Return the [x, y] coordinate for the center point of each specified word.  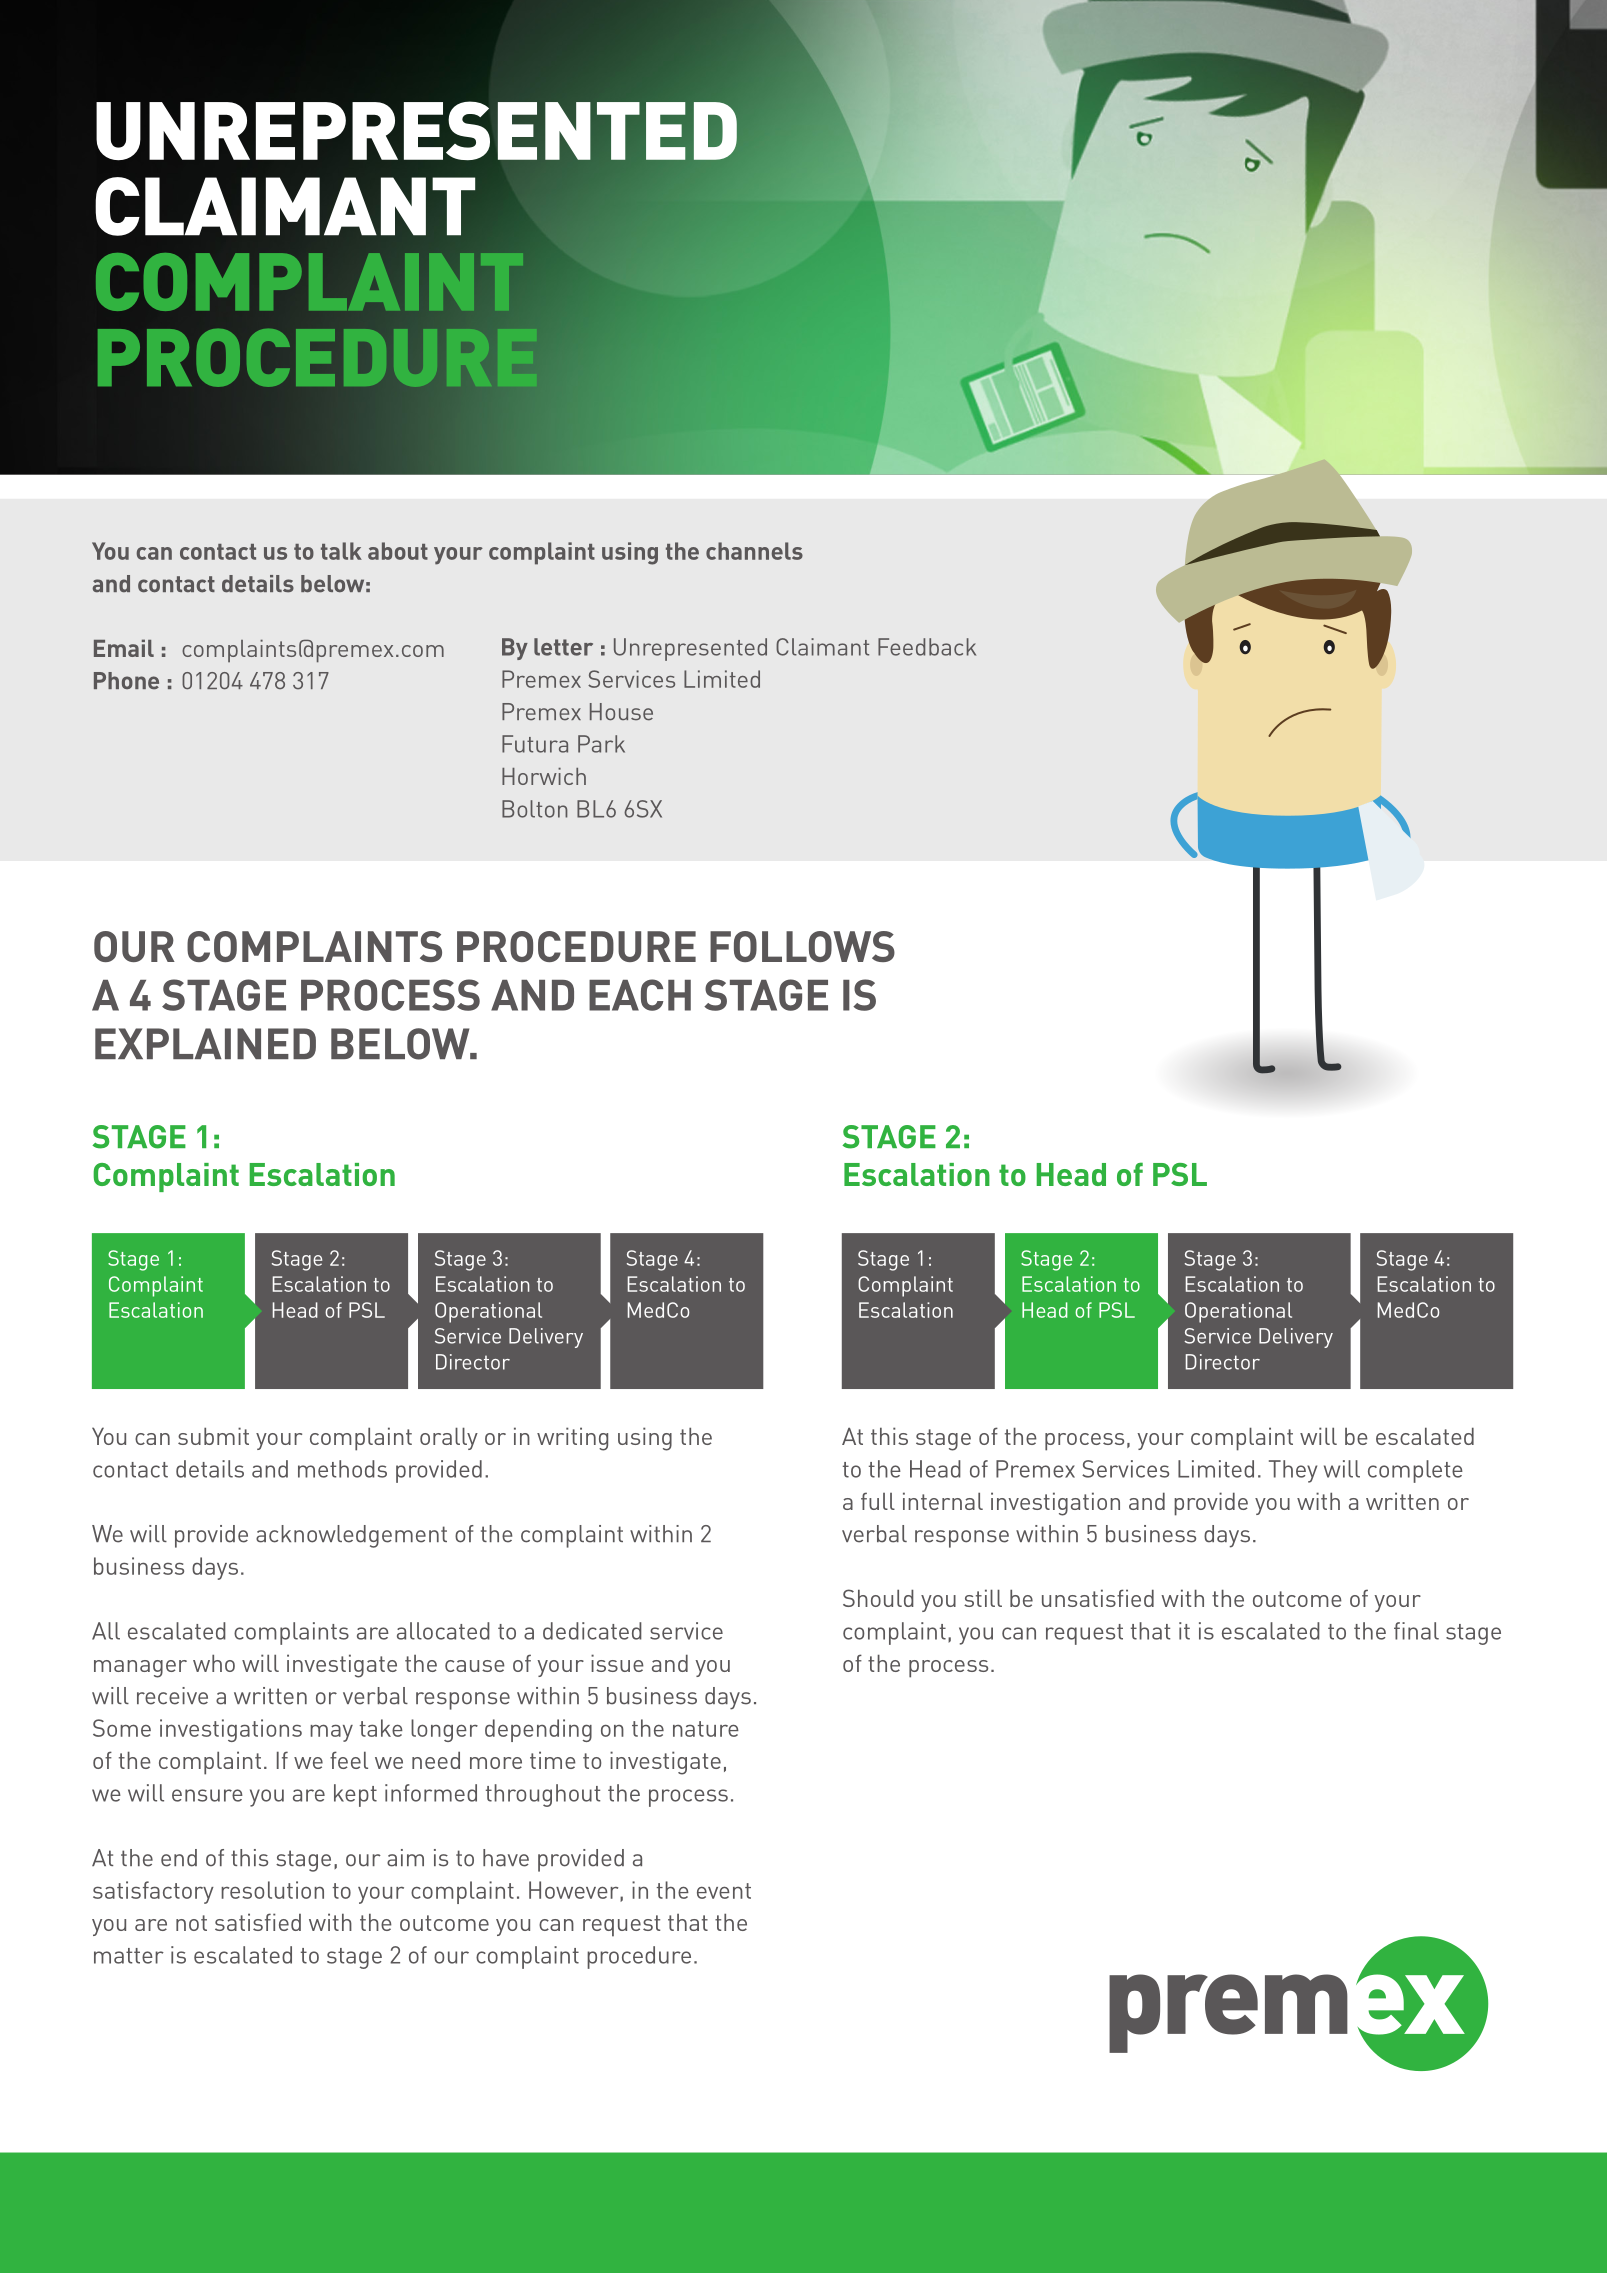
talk [341, 551]
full [878, 1501]
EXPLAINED [205, 1043]
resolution [272, 1890]
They [1293, 1471]
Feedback [927, 647]
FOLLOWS [802, 946]
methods [342, 1469]
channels [754, 551]
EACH [640, 995]
